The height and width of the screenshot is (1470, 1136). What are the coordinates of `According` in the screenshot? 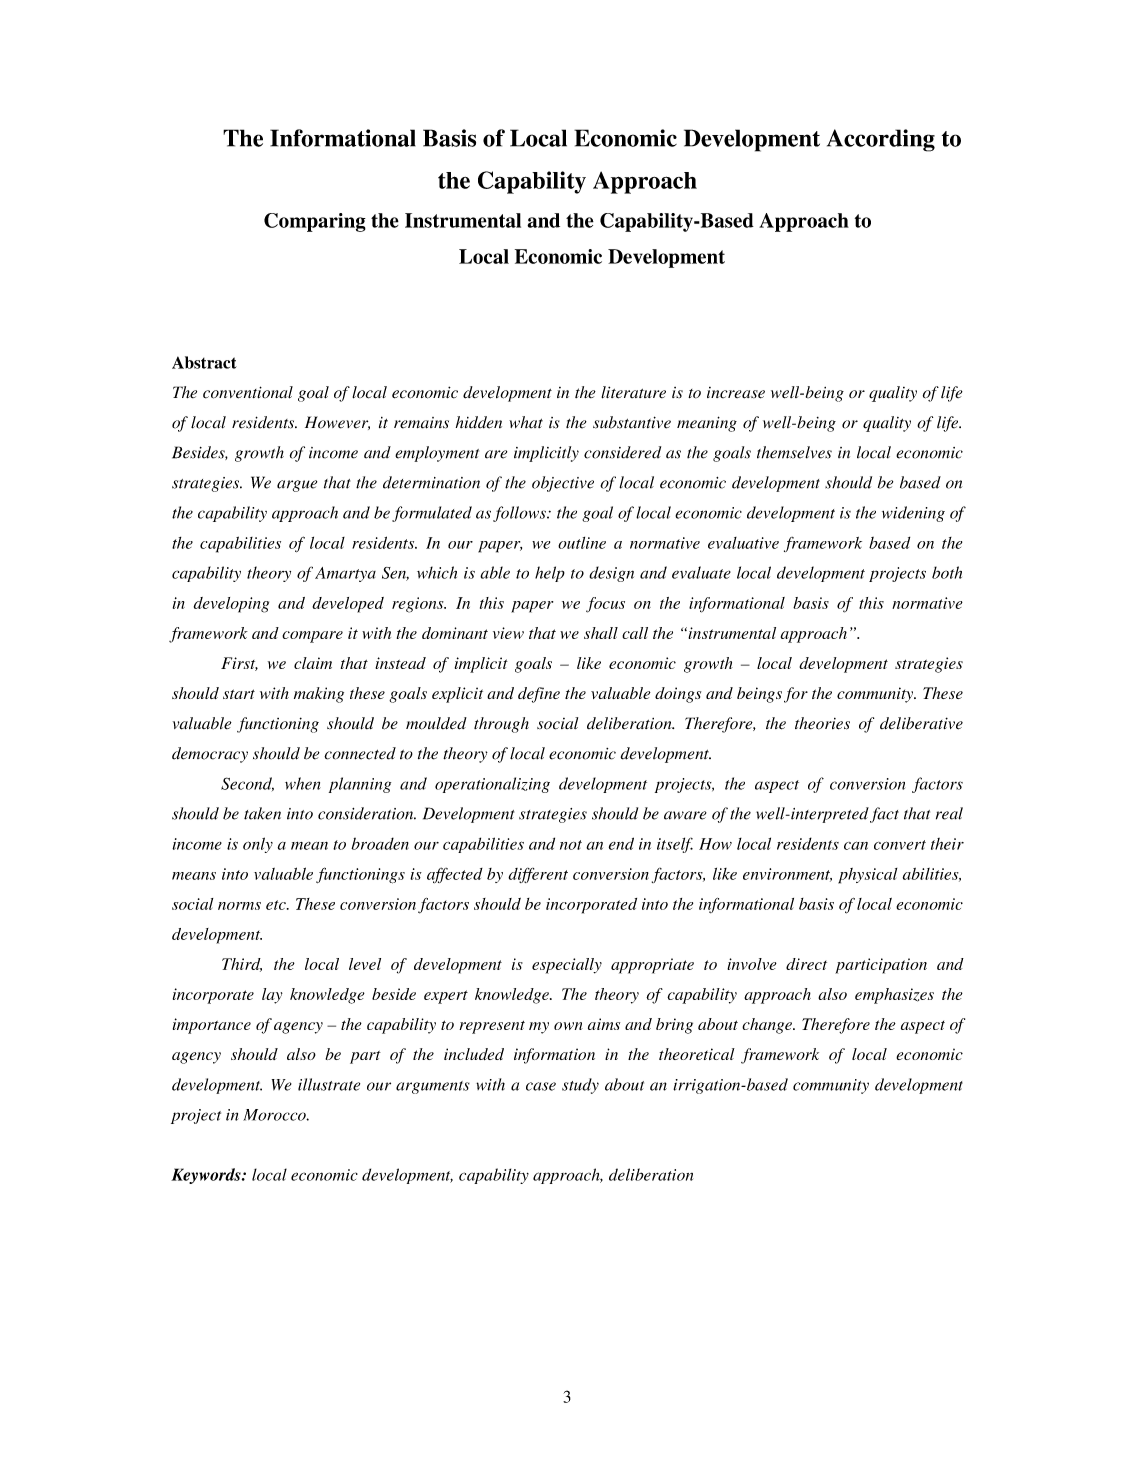 It's located at (881, 140).
